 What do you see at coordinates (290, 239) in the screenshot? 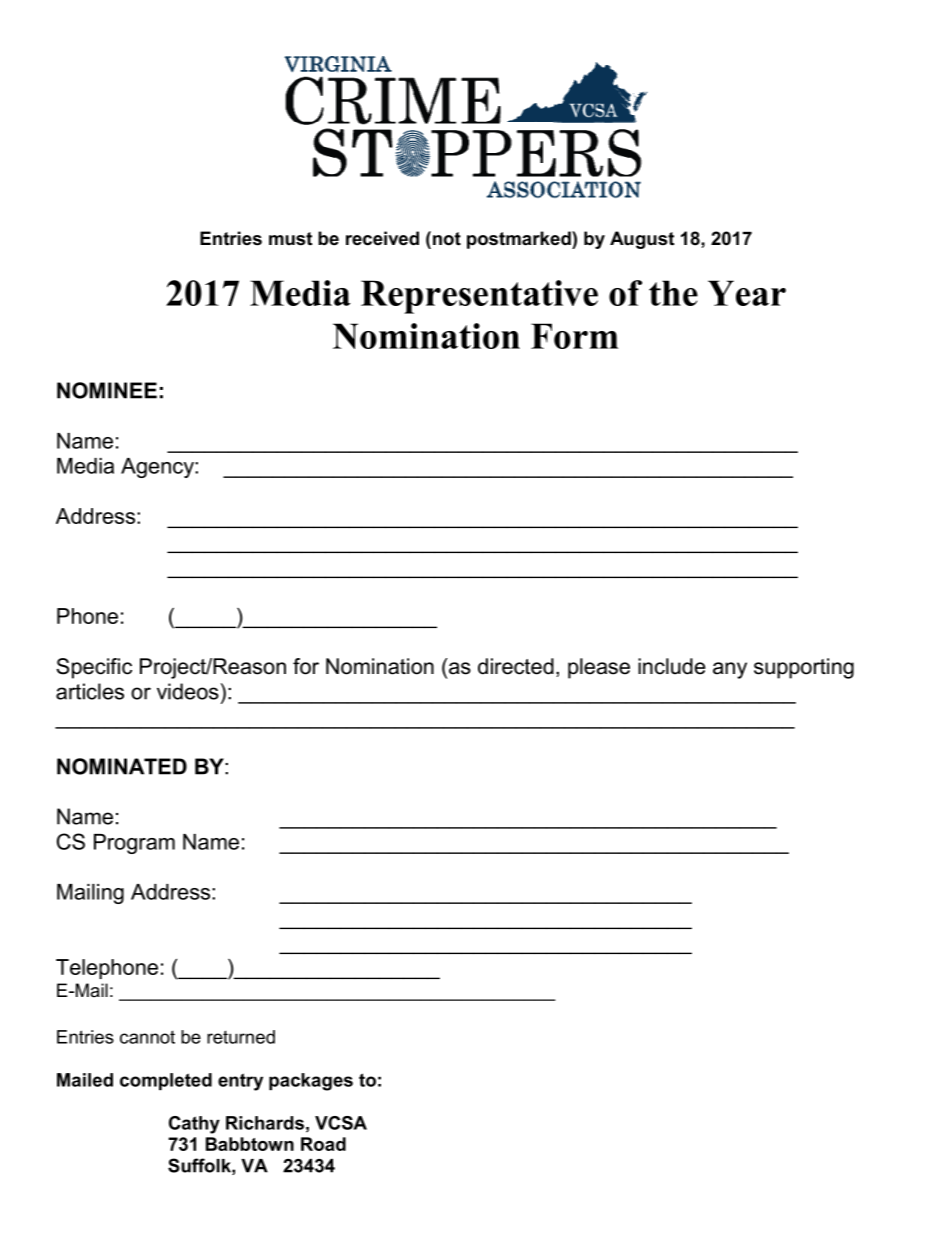
I see `must` at bounding box center [290, 239].
